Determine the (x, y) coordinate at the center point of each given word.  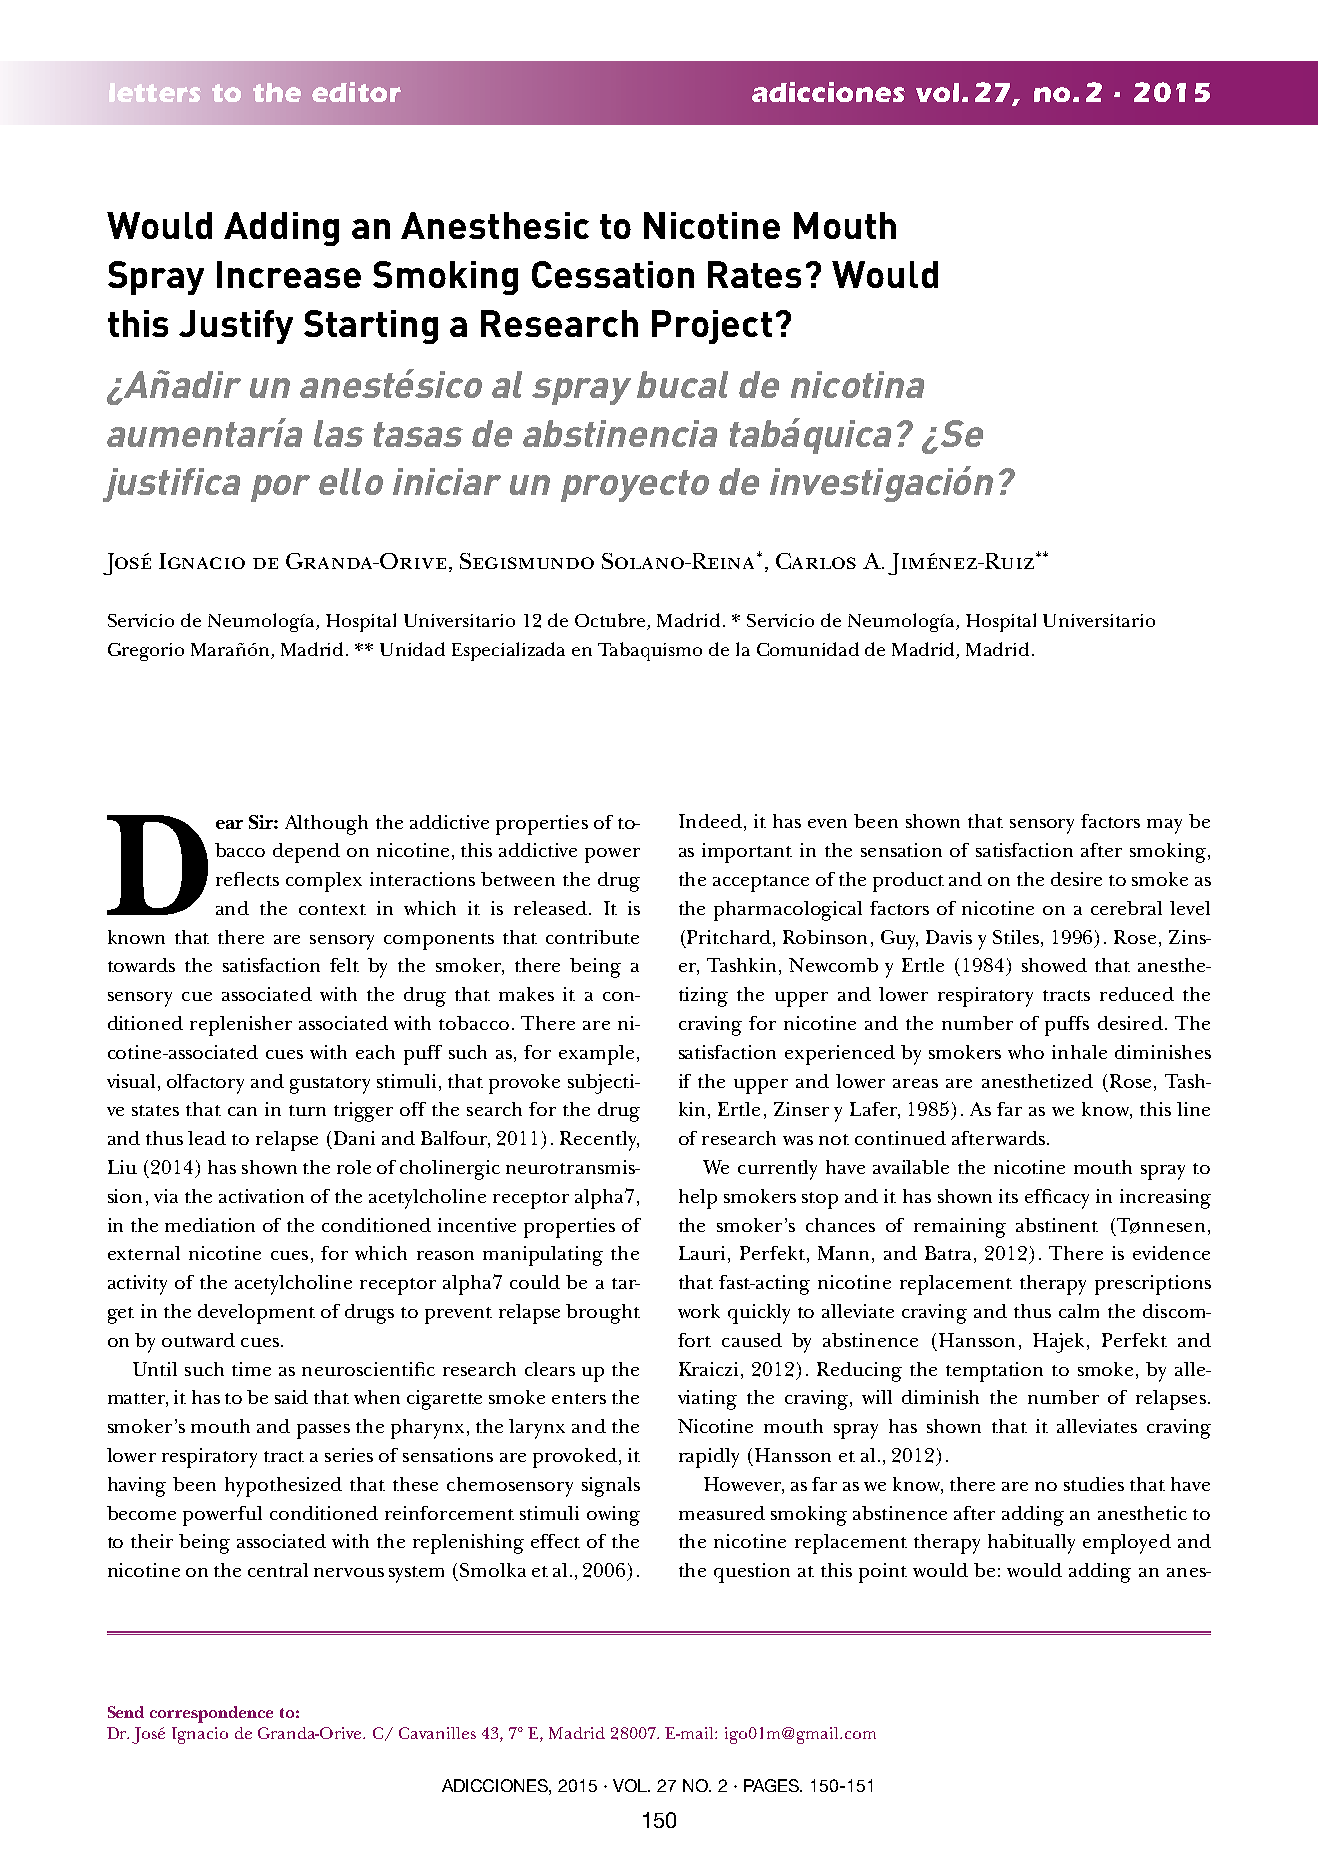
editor (356, 92)
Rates (754, 274)
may (1164, 826)
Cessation (613, 274)
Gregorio (146, 652)
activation (261, 1196)
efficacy (1057, 1199)
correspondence (211, 1714)
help (698, 1199)
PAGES (773, 1785)
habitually (1031, 1544)
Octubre (611, 621)
